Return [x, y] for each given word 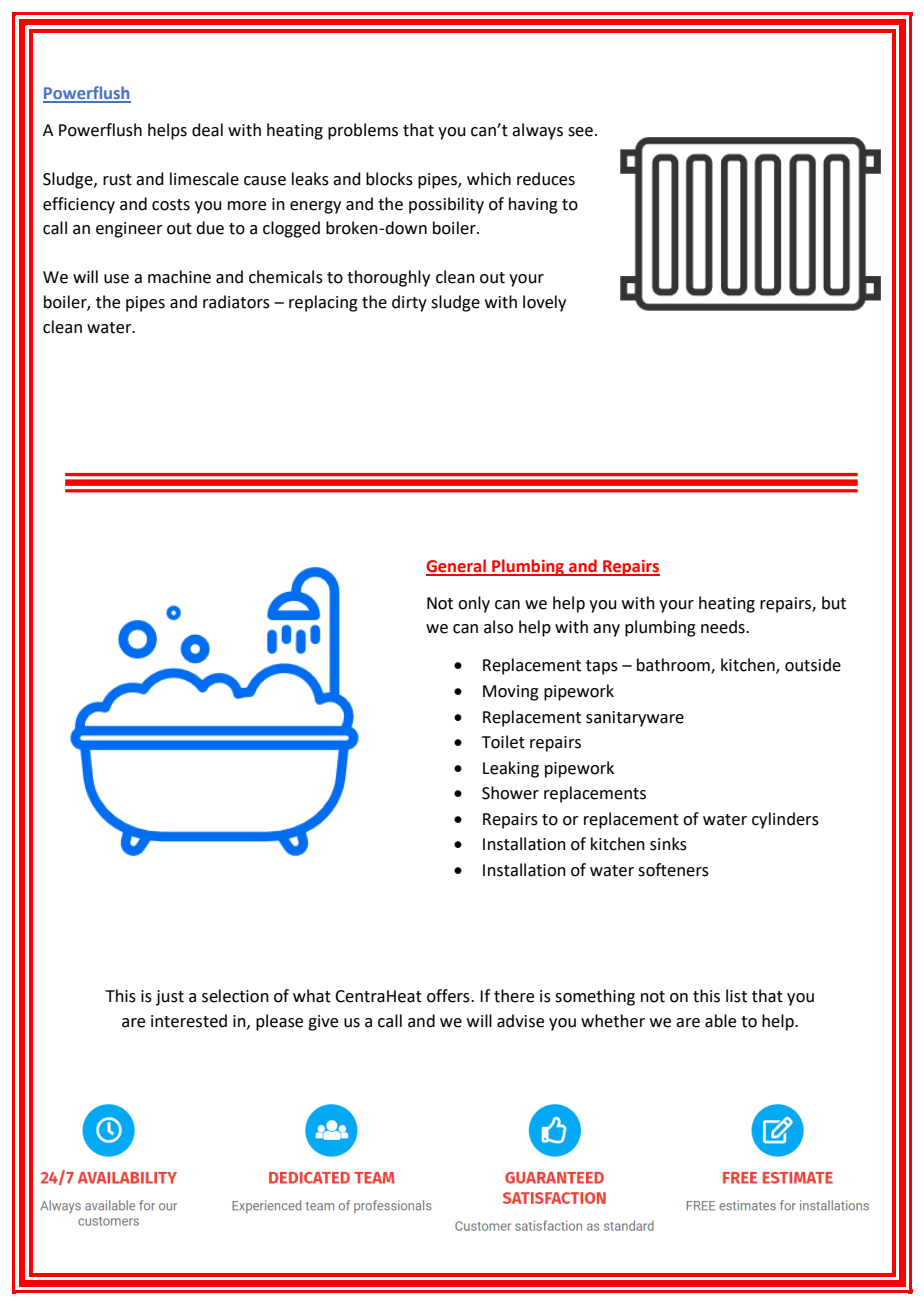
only [474, 604]
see [580, 132]
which [489, 179]
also [498, 627]
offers [449, 996]
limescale [204, 179]
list [736, 996]
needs [724, 627]
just [170, 998]
